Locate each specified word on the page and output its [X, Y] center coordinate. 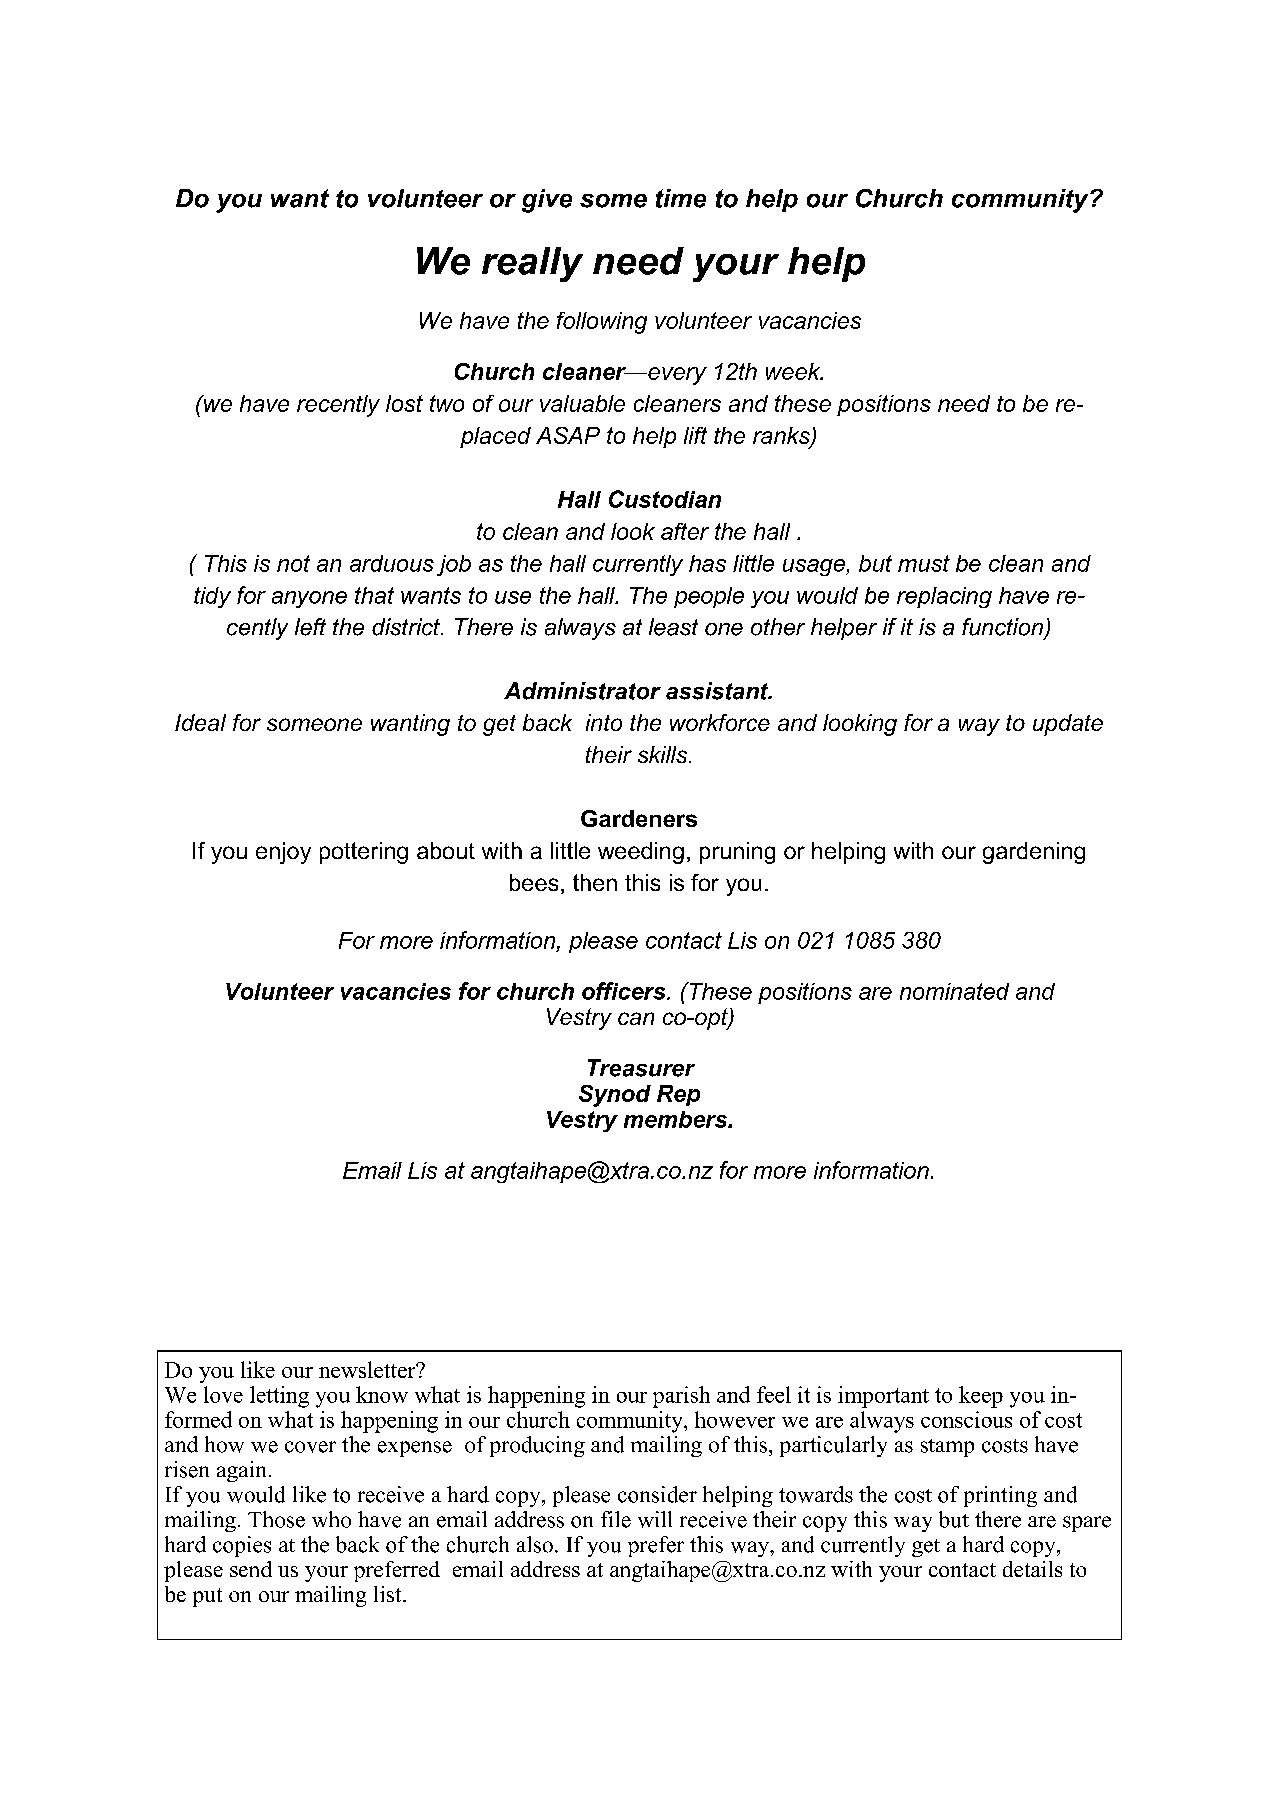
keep [981, 1397]
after [685, 531]
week [794, 371]
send [251, 1569]
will [655, 1519]
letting [279, 1397]
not [293, 563]
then [595, 882]
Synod [615, 1096]
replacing [944, 597]
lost [404, 403]
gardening [1034, 853]
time [681, 198]
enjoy [283, 853]
